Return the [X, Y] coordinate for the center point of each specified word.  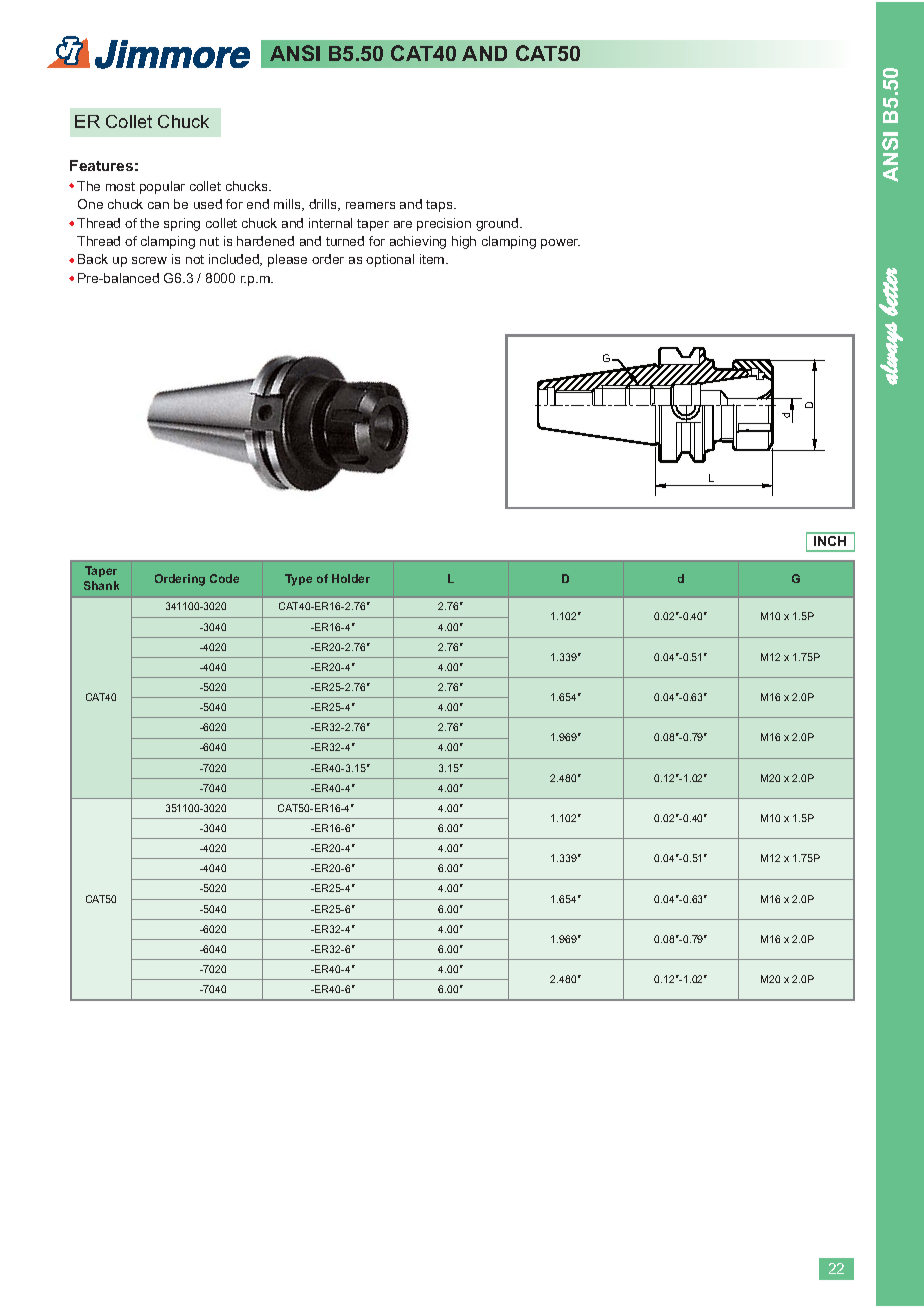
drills [324, 205]
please [287, 260]
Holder [351, 578]
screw [149, 260]
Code [224, 578]
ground [498, 224]
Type [298, 580]
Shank [101, 585]
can [158, 205]
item [433, 259]
